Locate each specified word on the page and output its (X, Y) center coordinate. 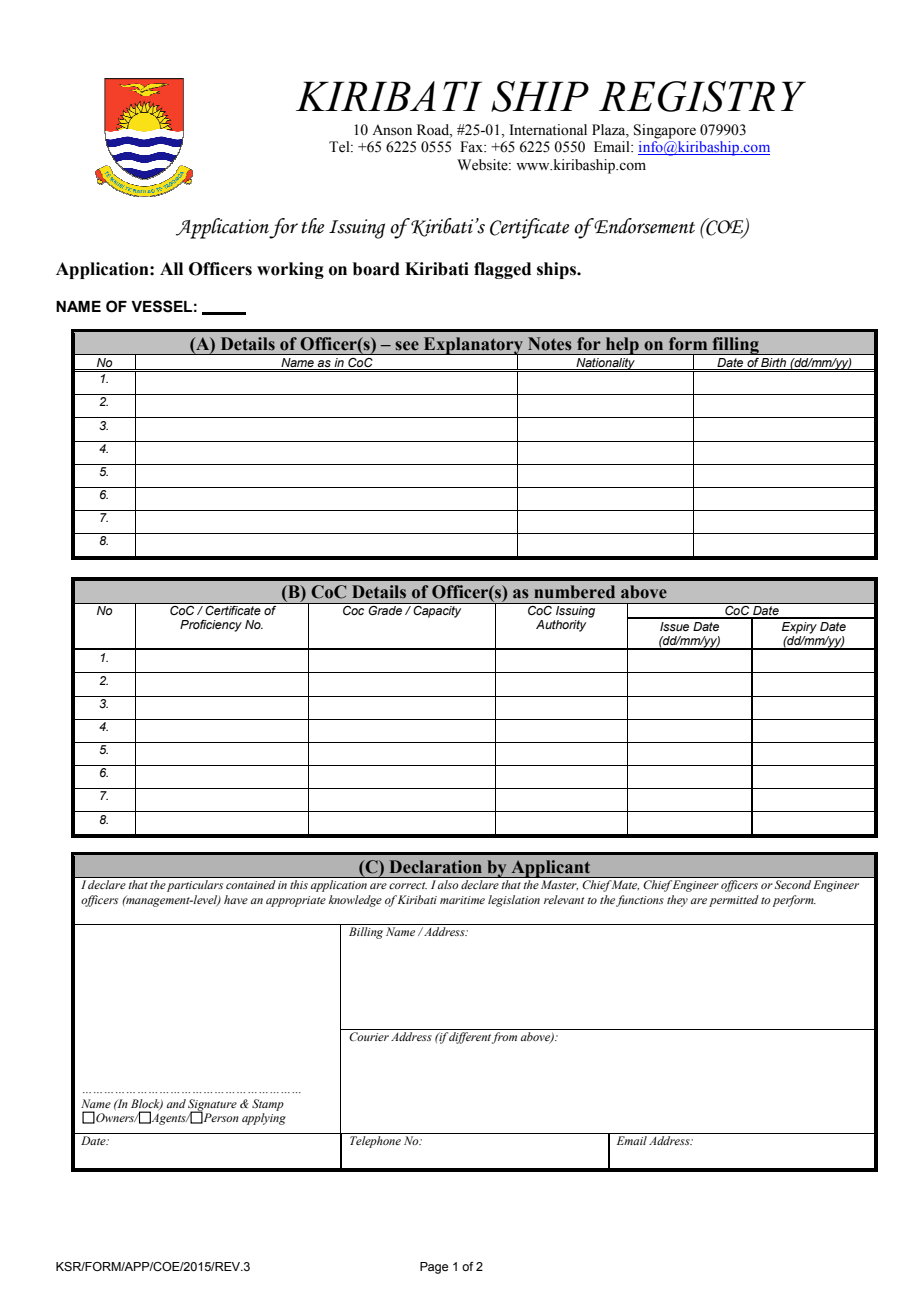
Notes (550, 344)
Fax (473, 146)
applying (264, 1119)
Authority (561, 626)
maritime (462, 900)
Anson (392, 130)
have (236, 899)
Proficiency (211, 626)
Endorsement (644, 226)
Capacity (437, 610)
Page (434, 1268)
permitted (734, 901)
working (290, 270)
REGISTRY (702, 96)
